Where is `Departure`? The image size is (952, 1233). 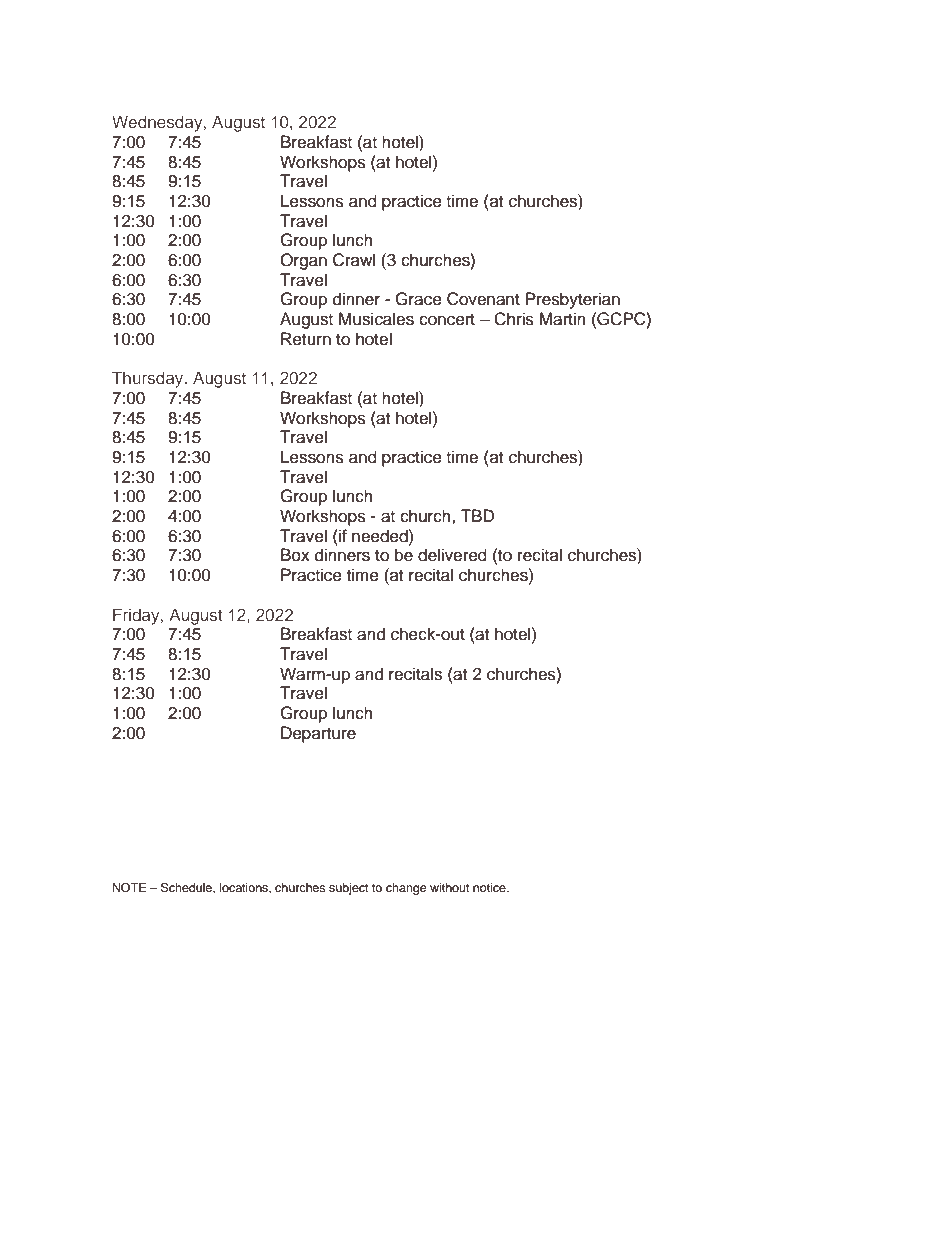 Departure is located at coordinates (318, 734).
